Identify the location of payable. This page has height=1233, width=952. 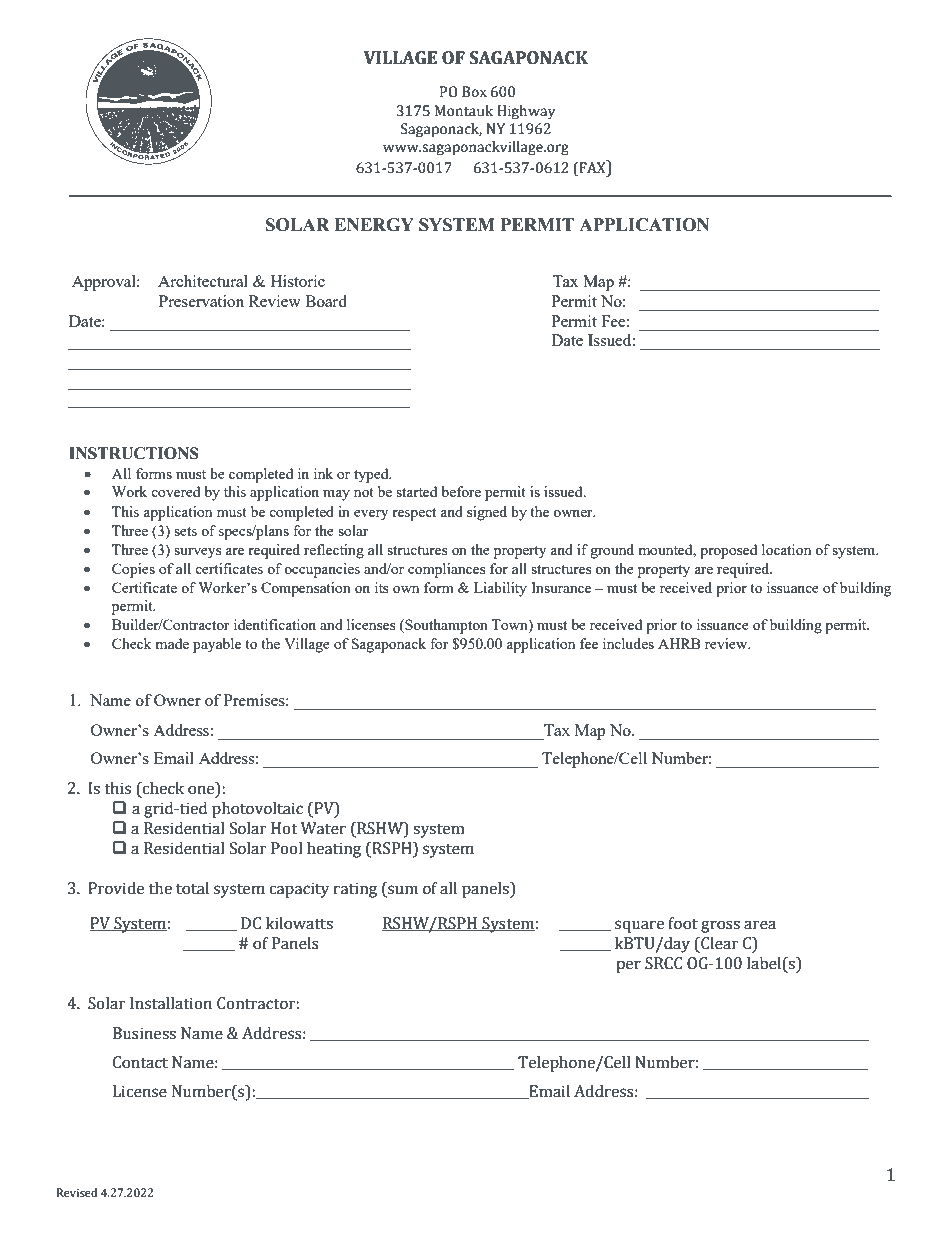
(217, 645).
